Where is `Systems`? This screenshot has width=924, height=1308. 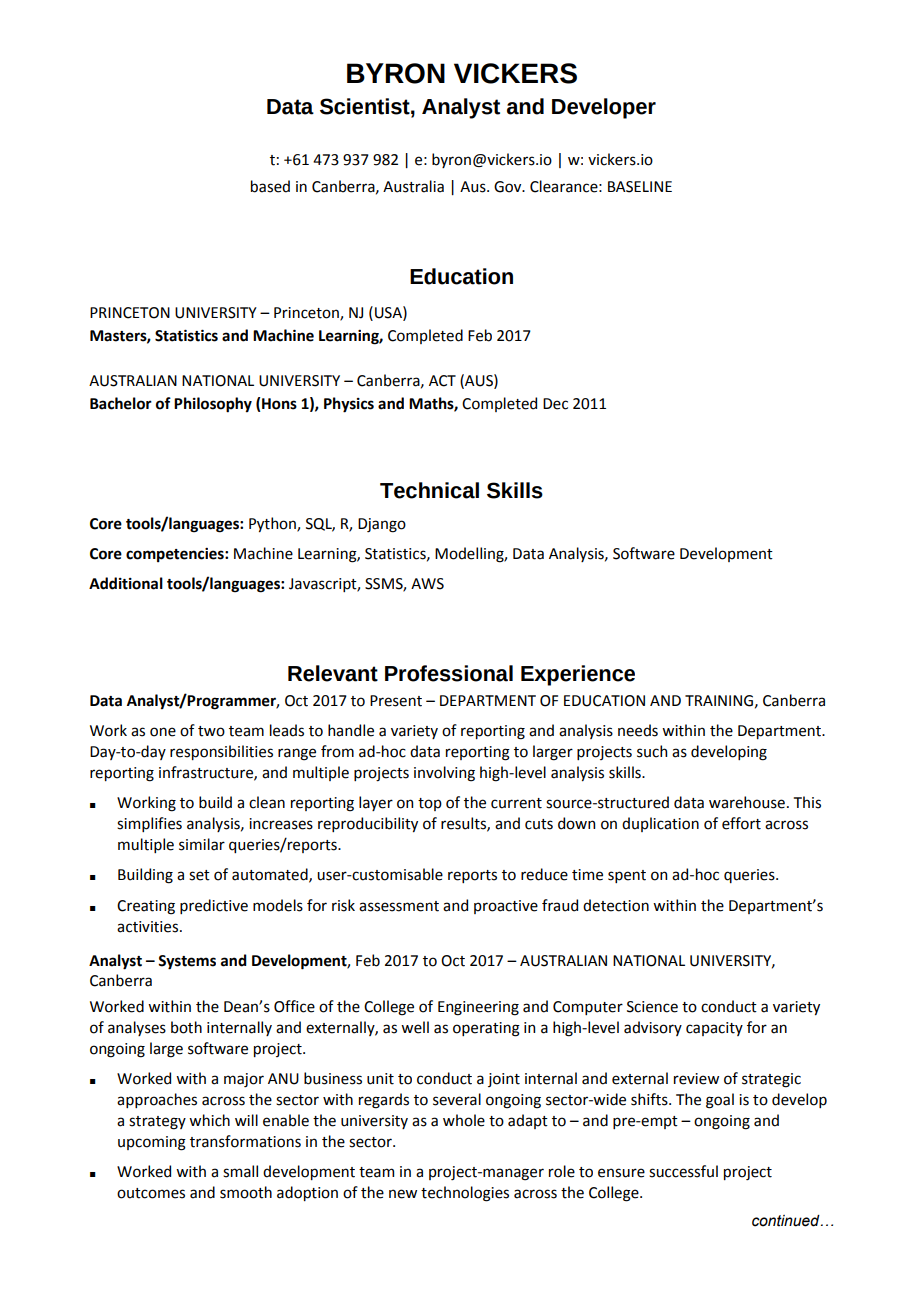
Systems is located at coordinates (187, 962).
